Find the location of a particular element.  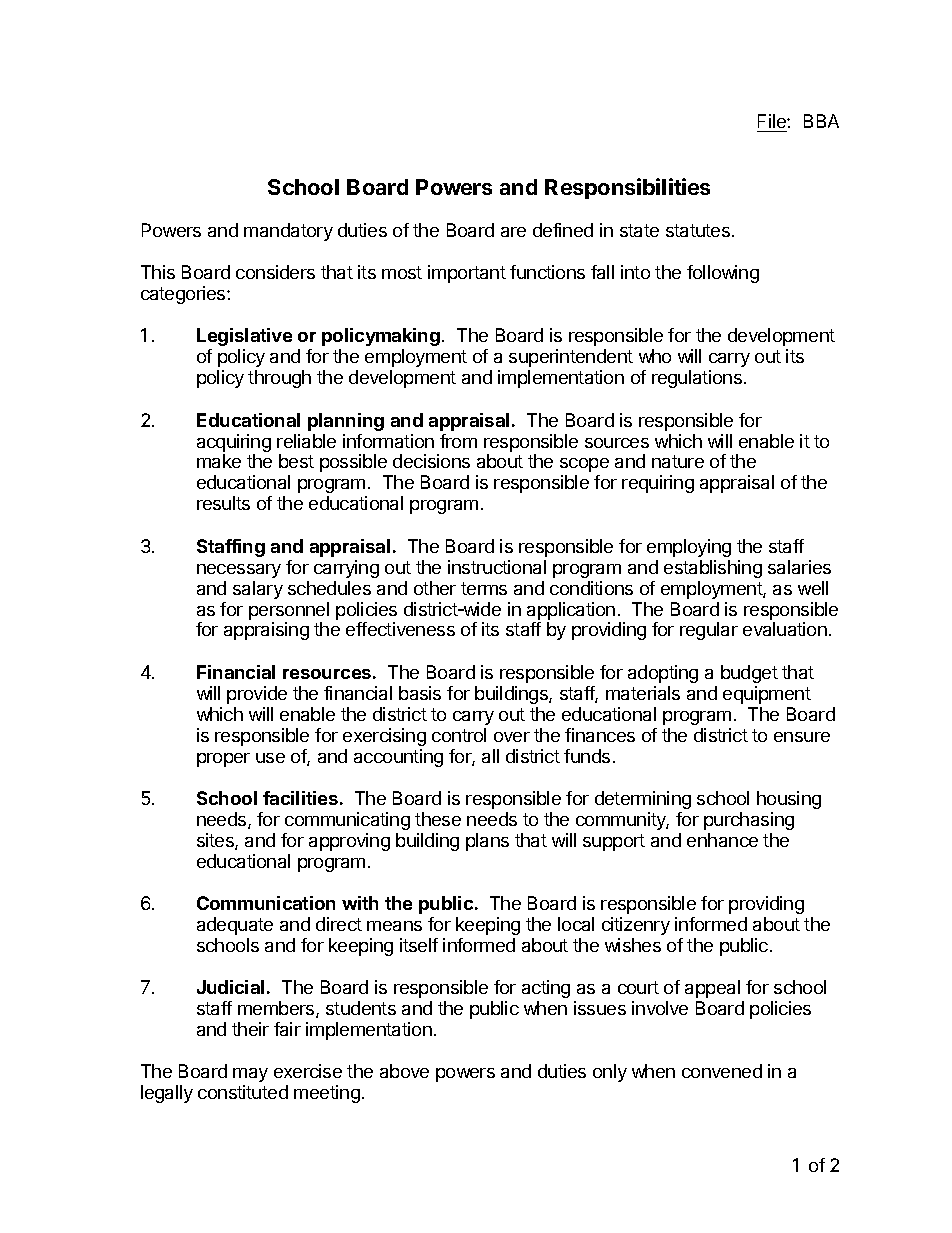

may is located at coordinates (250, 1075).
